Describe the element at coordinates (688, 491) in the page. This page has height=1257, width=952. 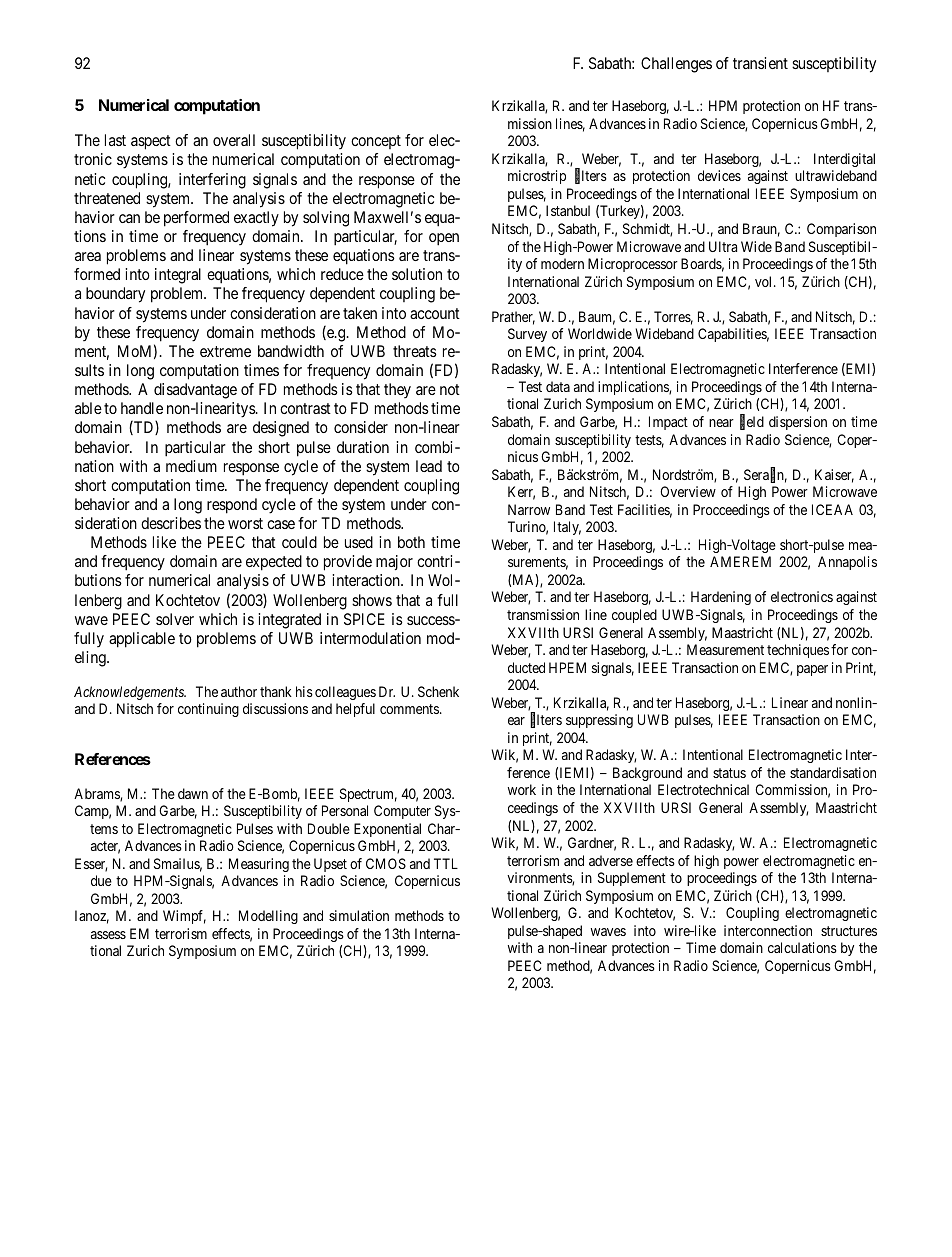
I see `Overview` at that location.
